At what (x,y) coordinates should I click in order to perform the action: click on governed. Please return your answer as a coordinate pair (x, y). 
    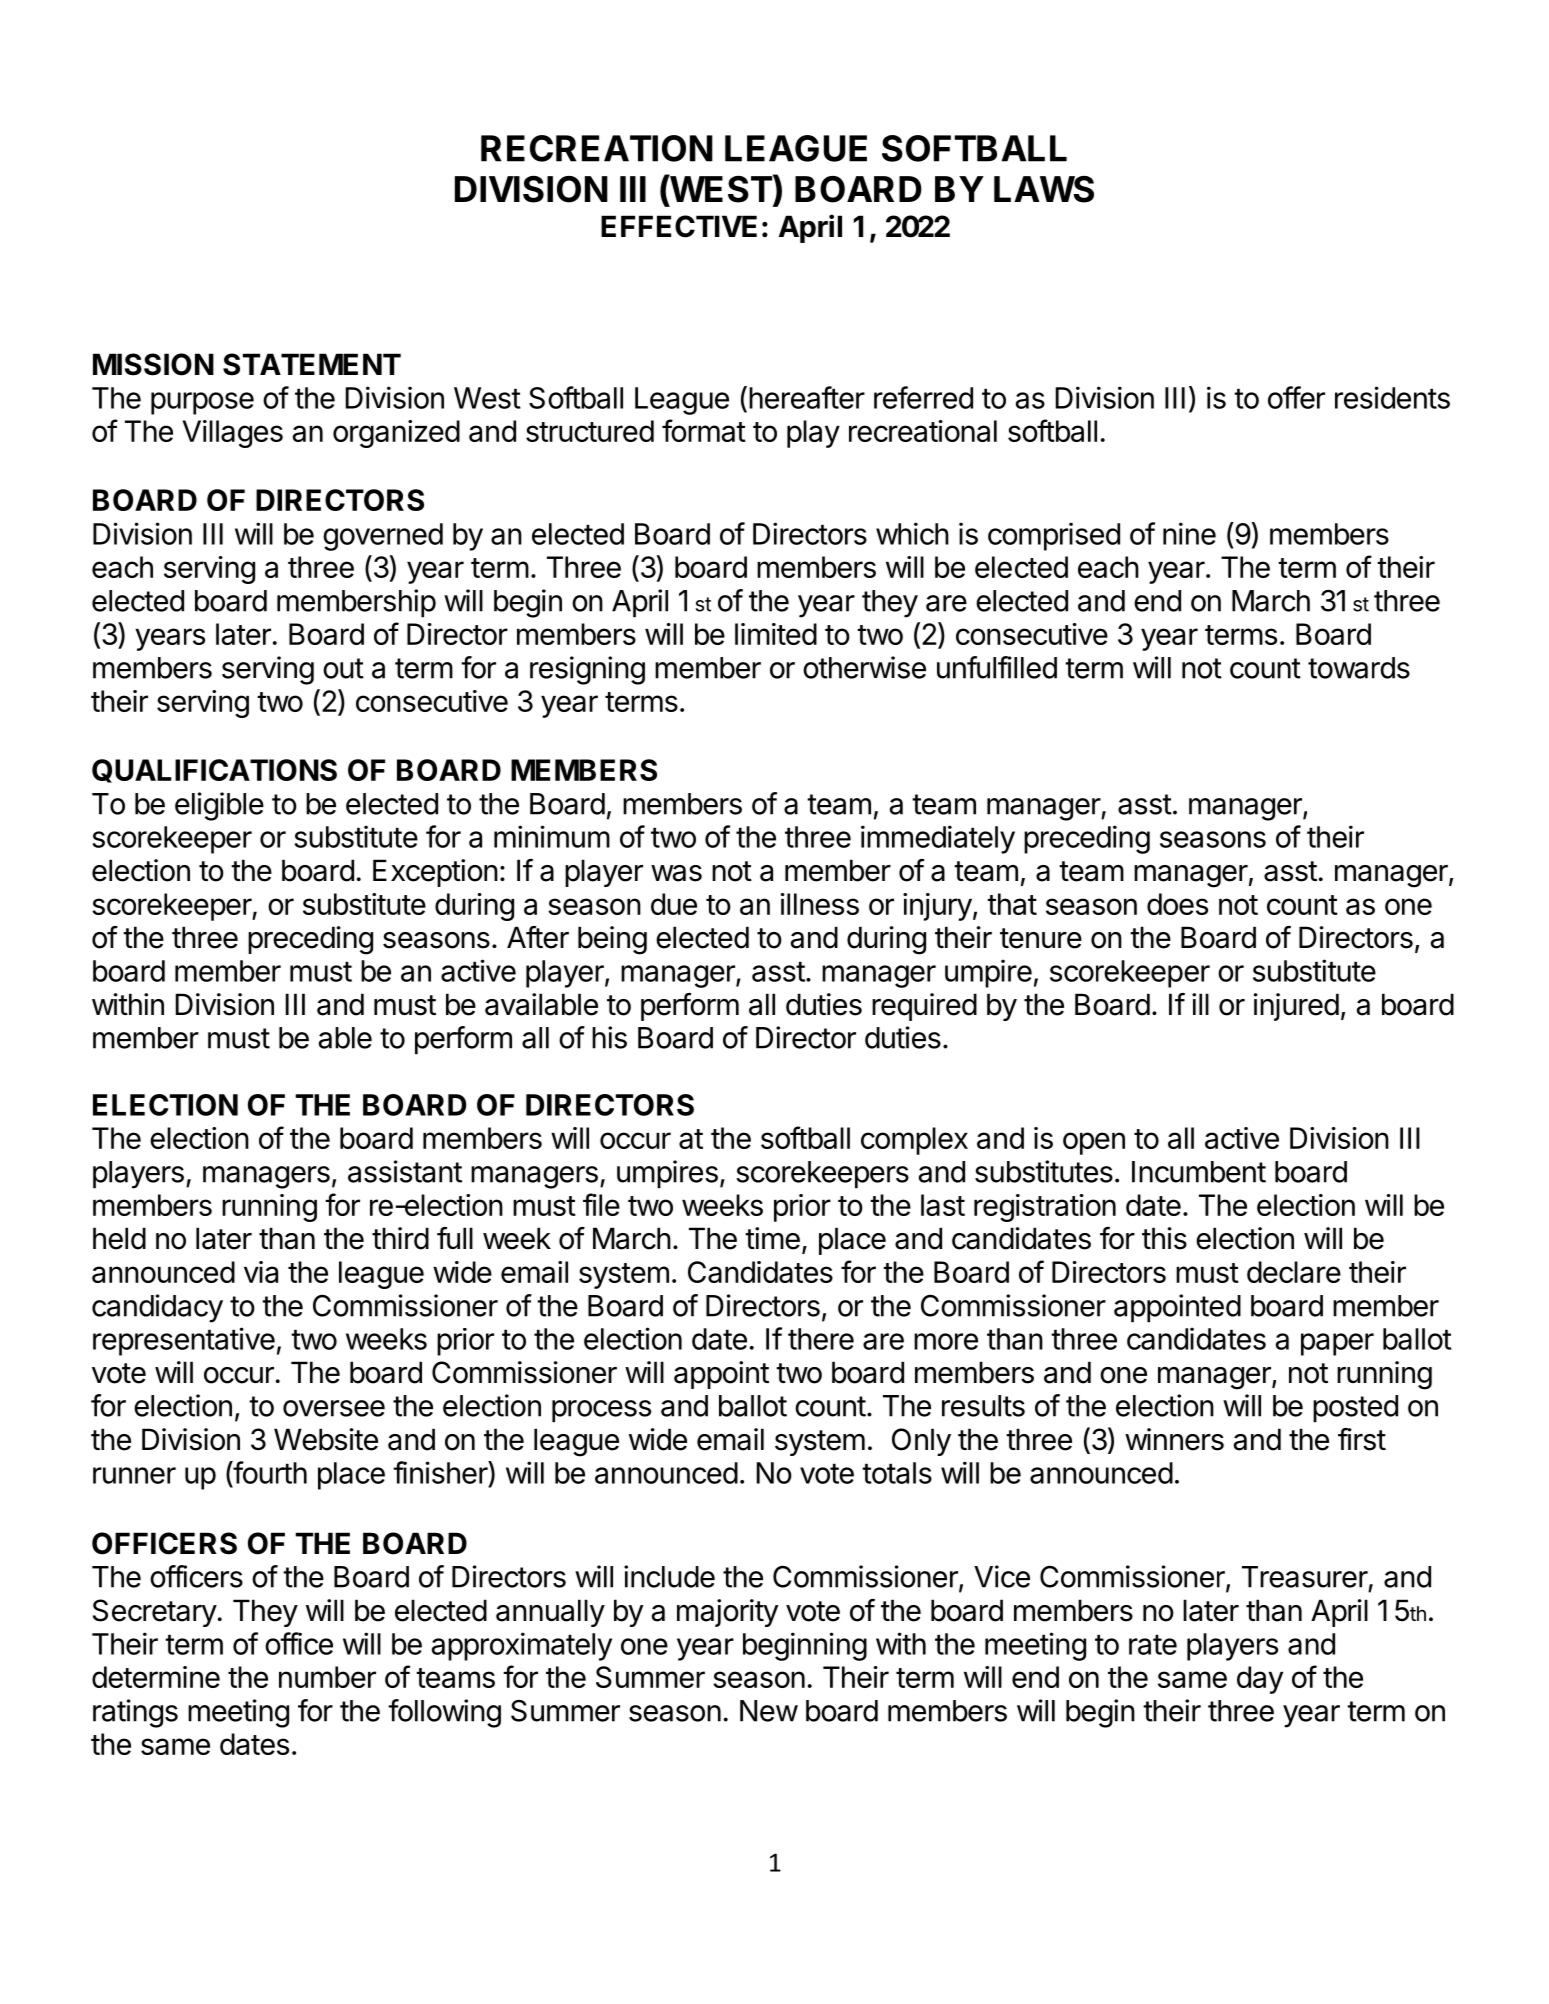
    Looking at the image, I should click on (383, 537).
